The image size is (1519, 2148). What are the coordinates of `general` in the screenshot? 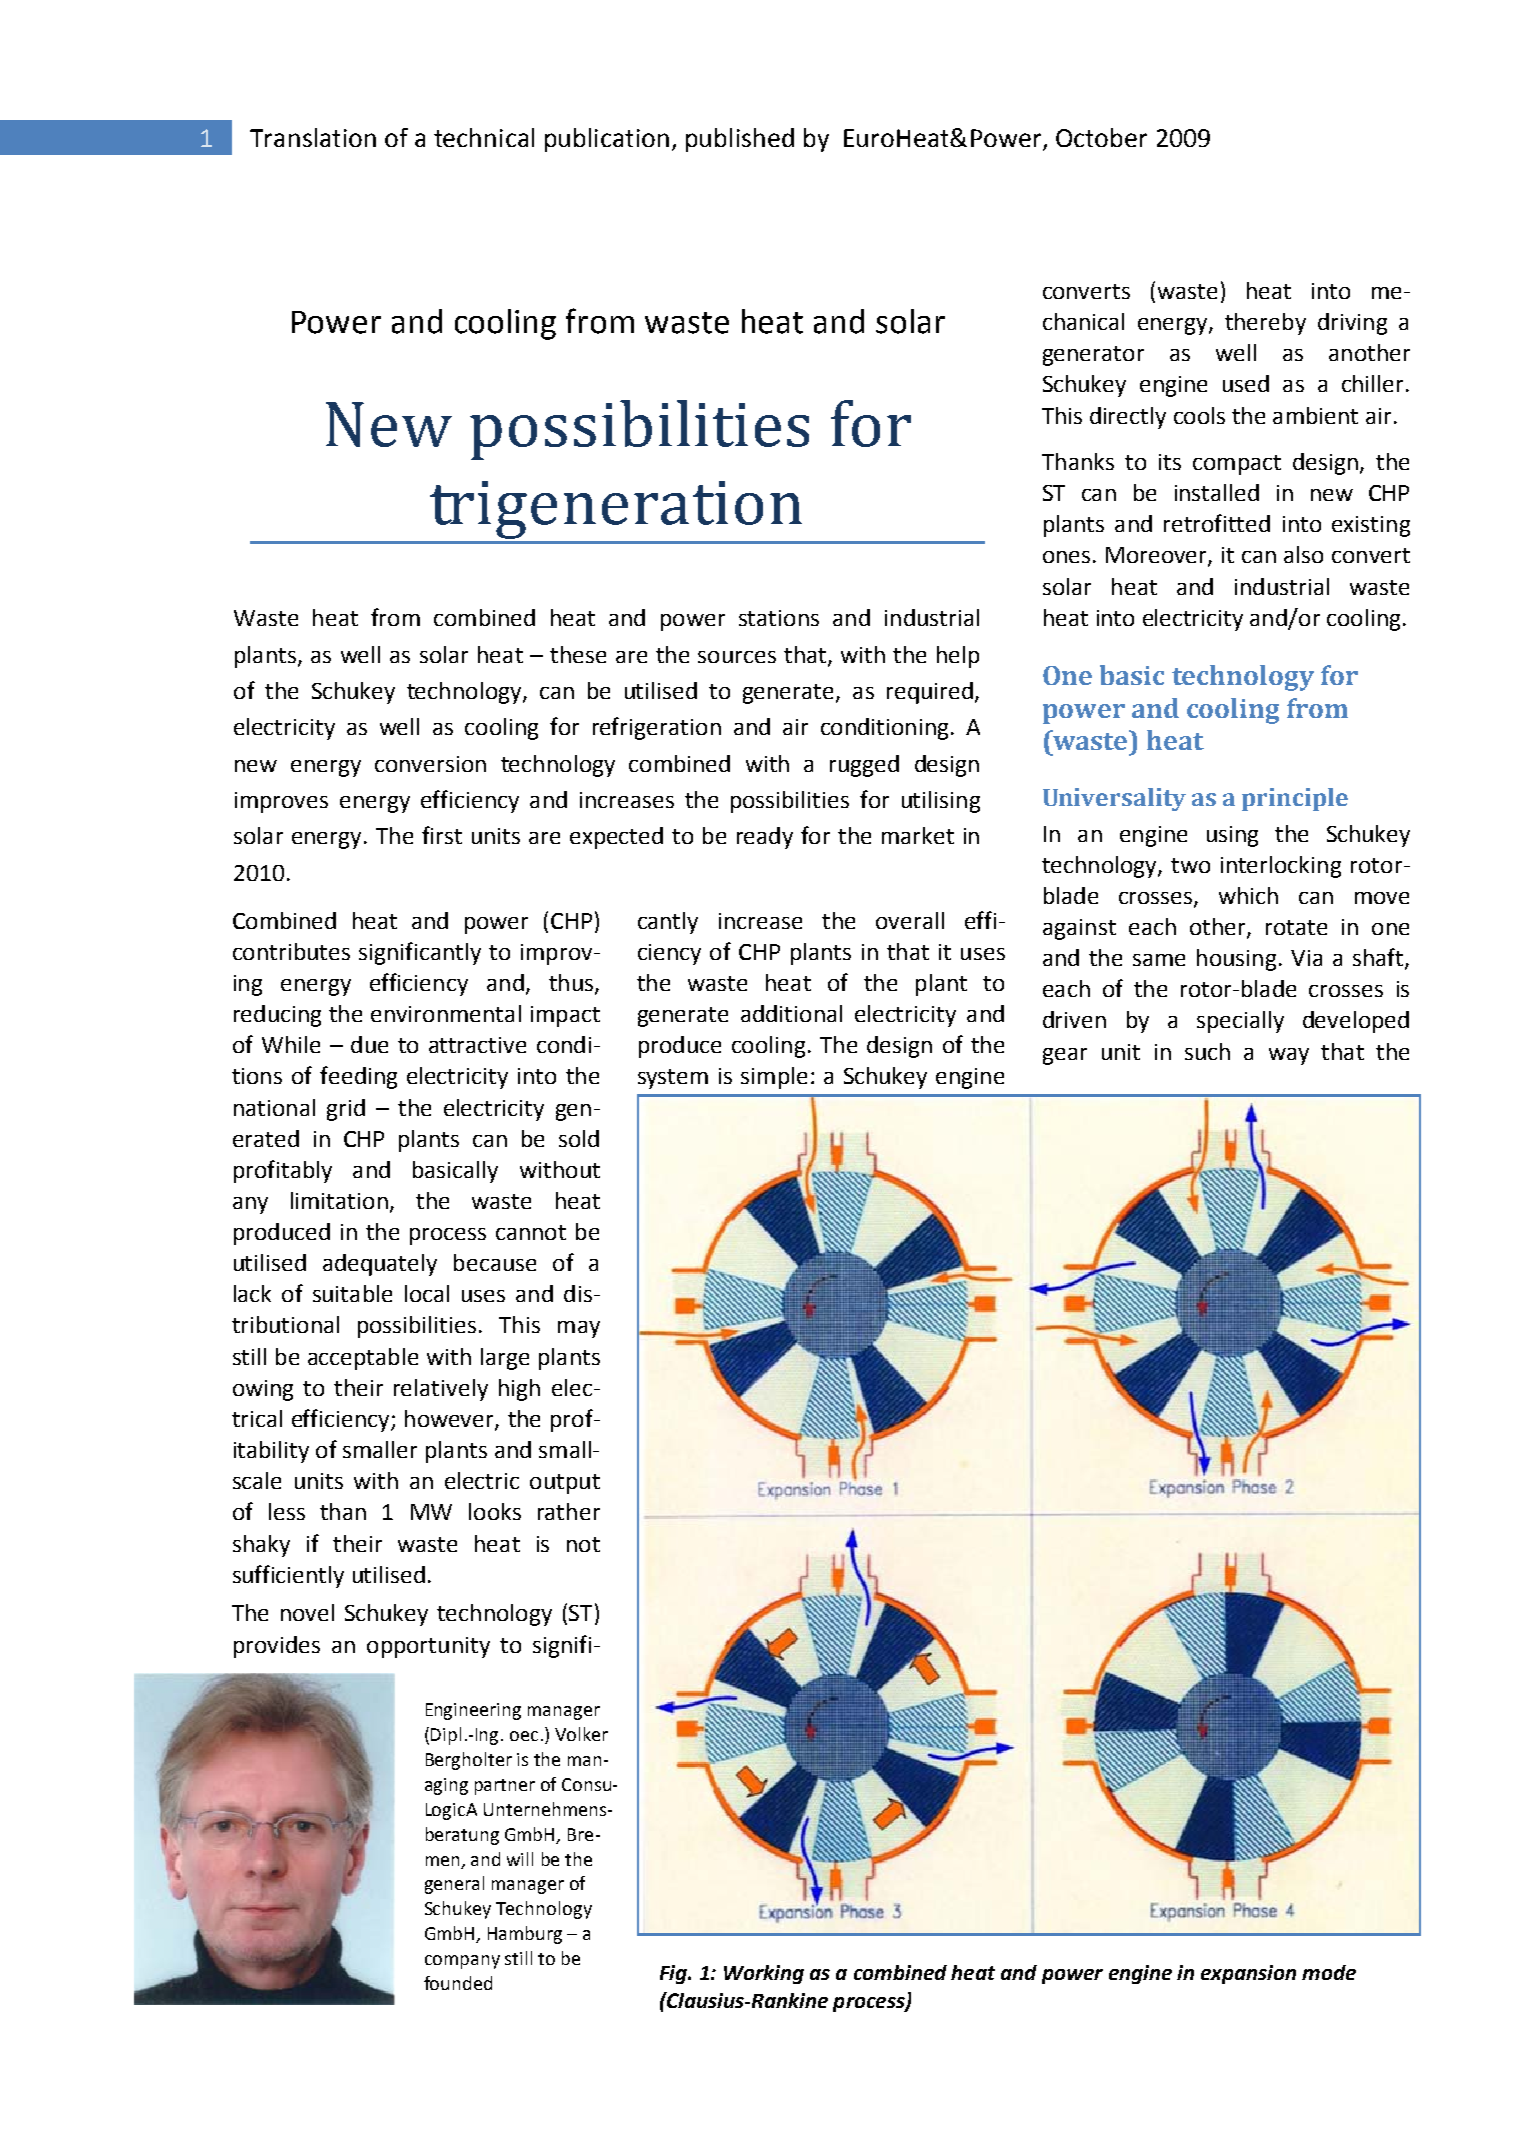 It's located at (454, 1885).
